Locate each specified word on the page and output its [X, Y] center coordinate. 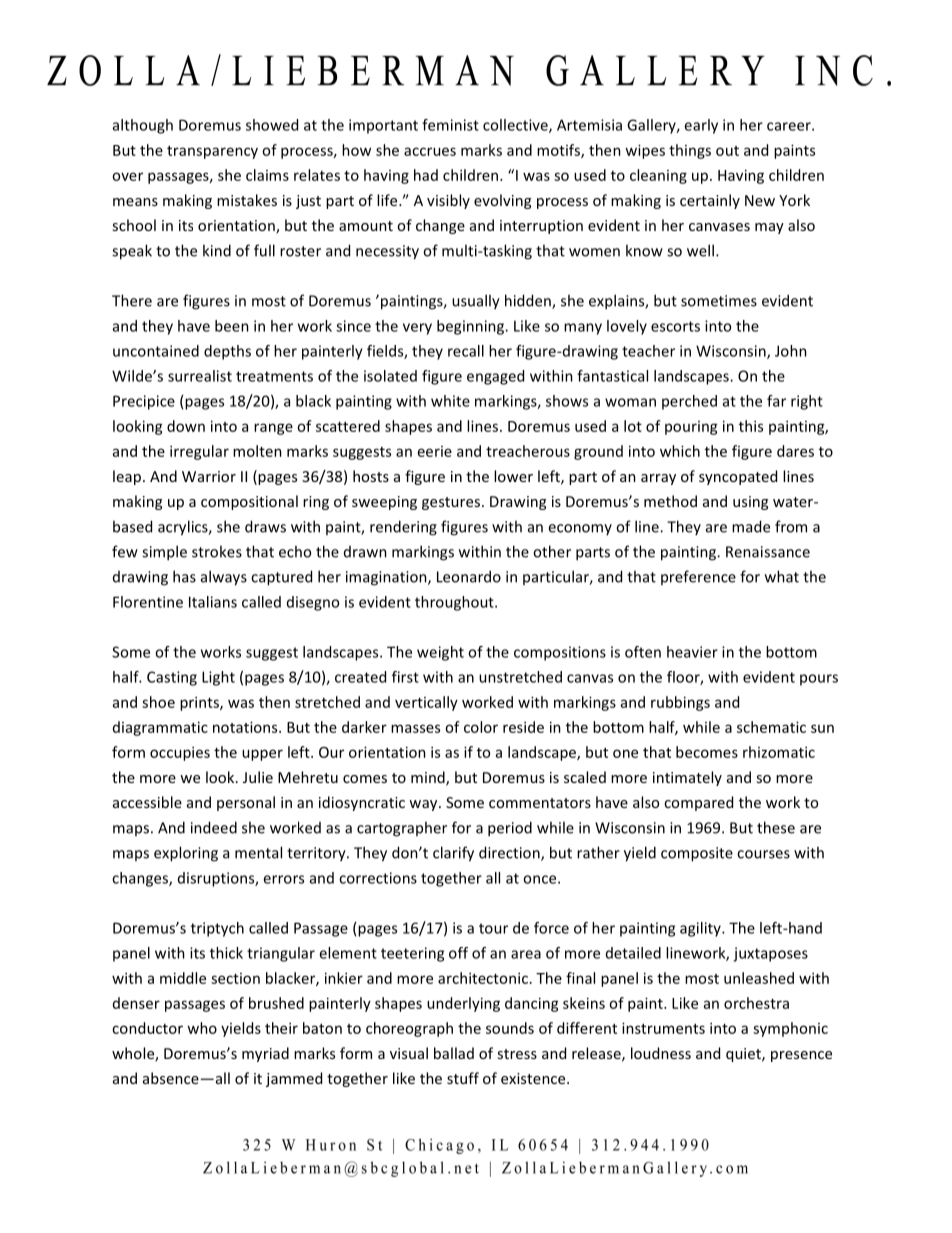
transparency [212, 152]
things [690, 151]
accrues [430, 151]
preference [698, 577]
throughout [455, 603]
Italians [213, 602]
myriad [265, 1054]
